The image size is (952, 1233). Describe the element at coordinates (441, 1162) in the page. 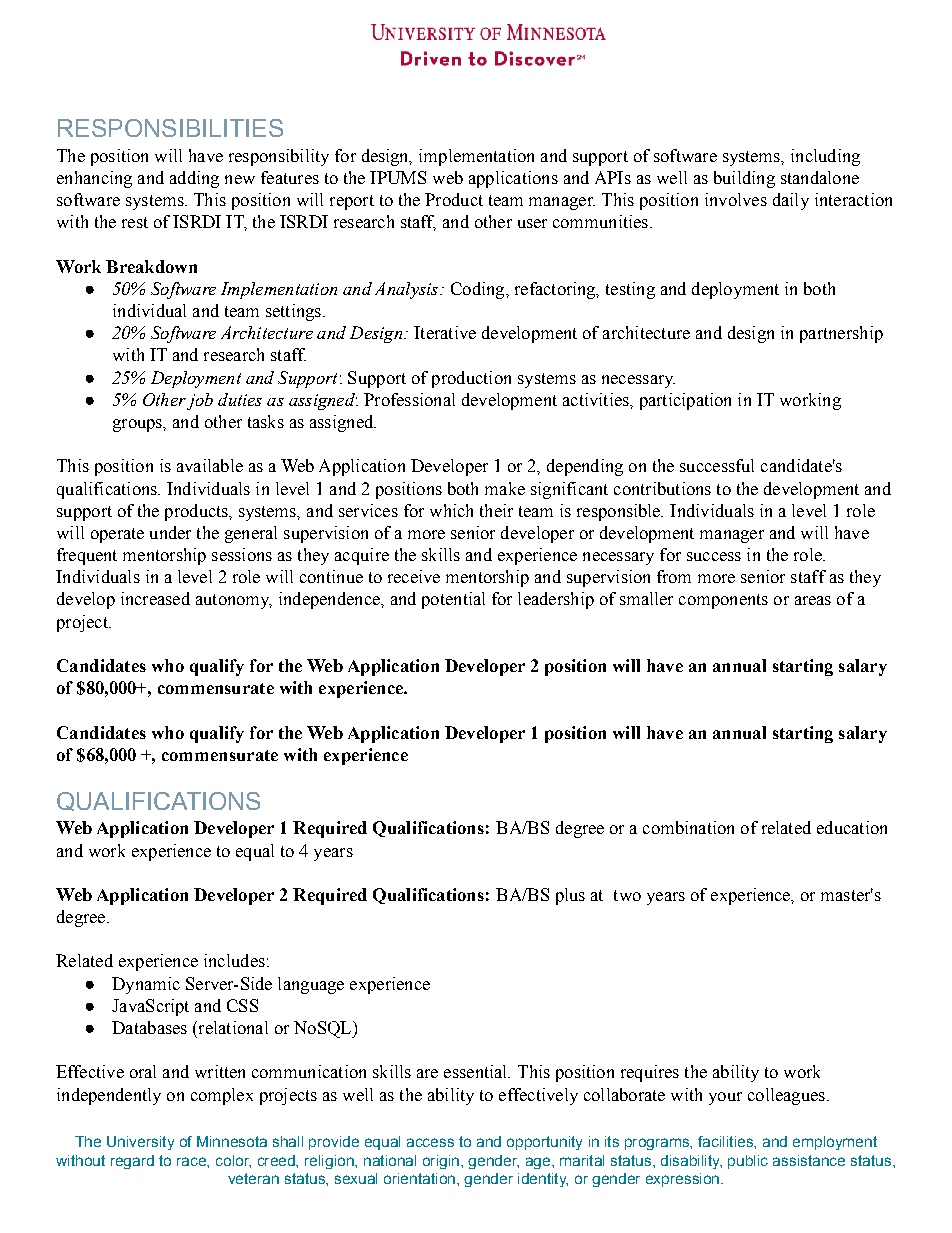

I see `origin` at that location.
